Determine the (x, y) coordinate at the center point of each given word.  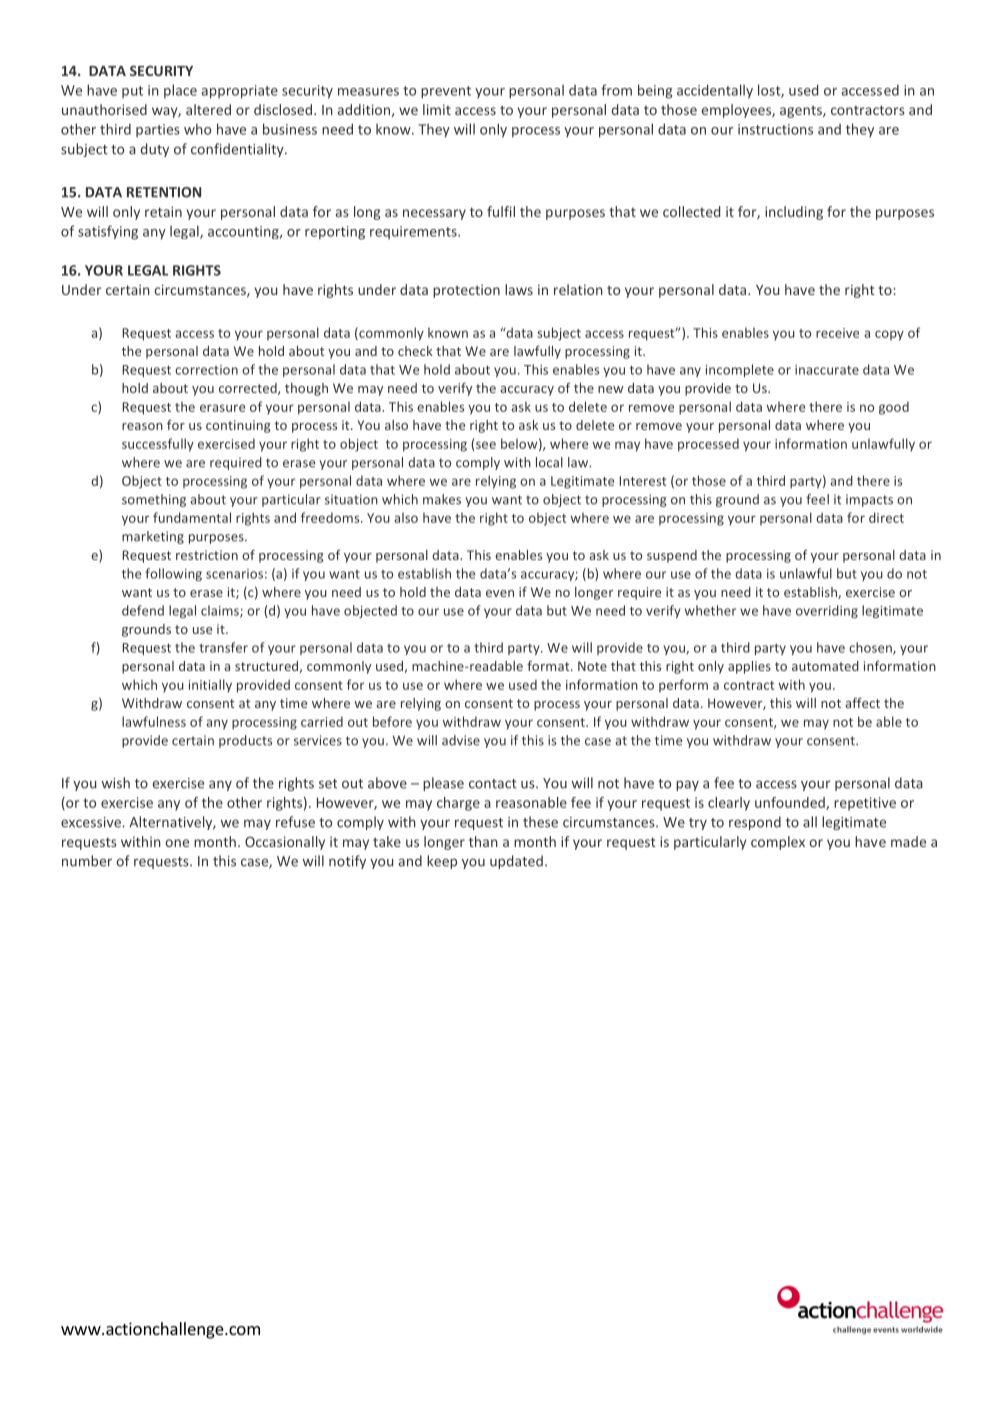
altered (208, 109)
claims (221, 611)
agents (802, 111)
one (177, 843)
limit (437, 109)
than (483, 841)
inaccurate (827, 370)
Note (592, 666)
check (415, 351)
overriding (827, 611)
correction (206, 370)
